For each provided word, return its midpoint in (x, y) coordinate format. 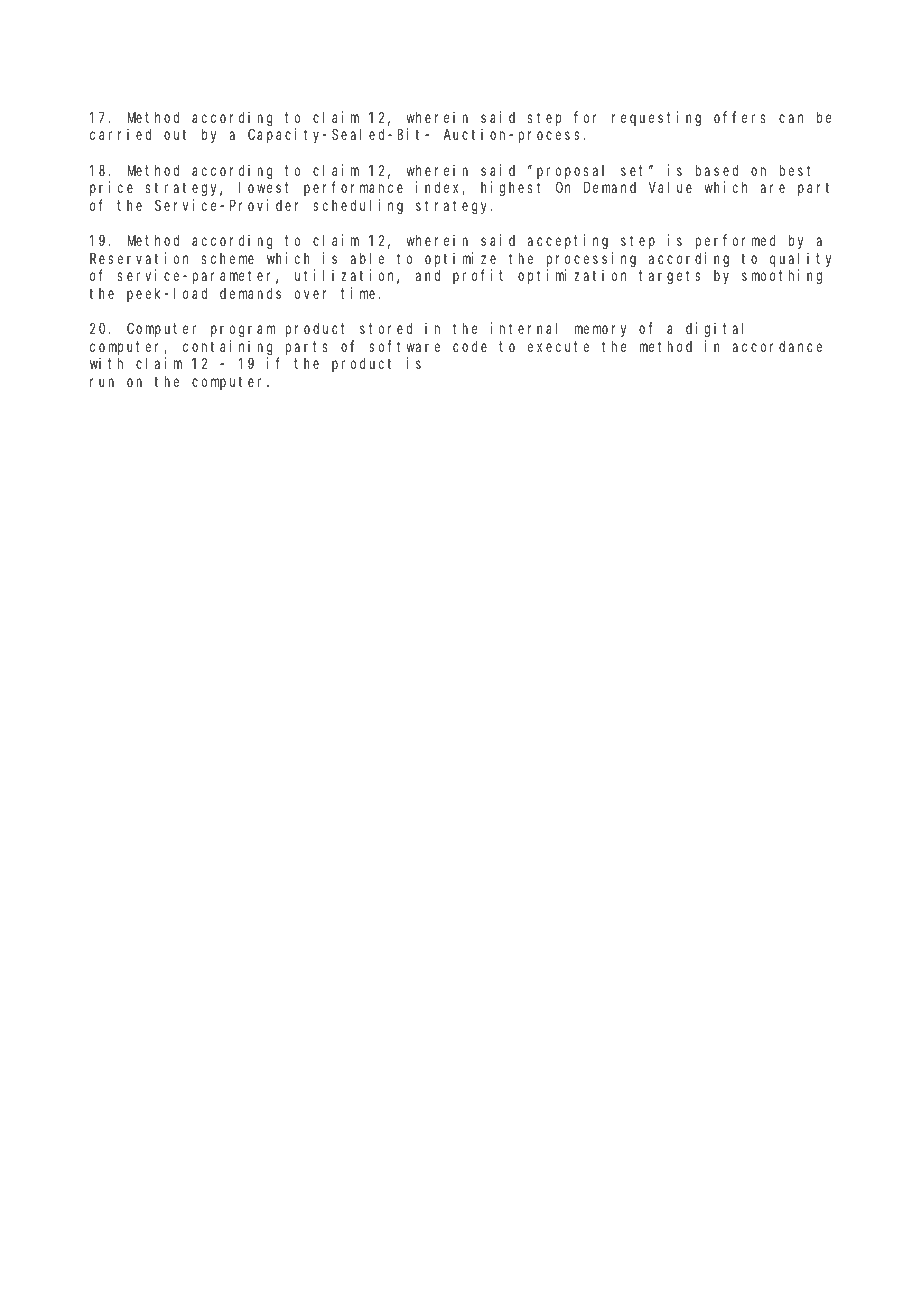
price (111, 188)
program (243, 331)
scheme (228, 258)
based (717, 170)
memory (600, 331)
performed (735, 241)
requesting (656, 119)
